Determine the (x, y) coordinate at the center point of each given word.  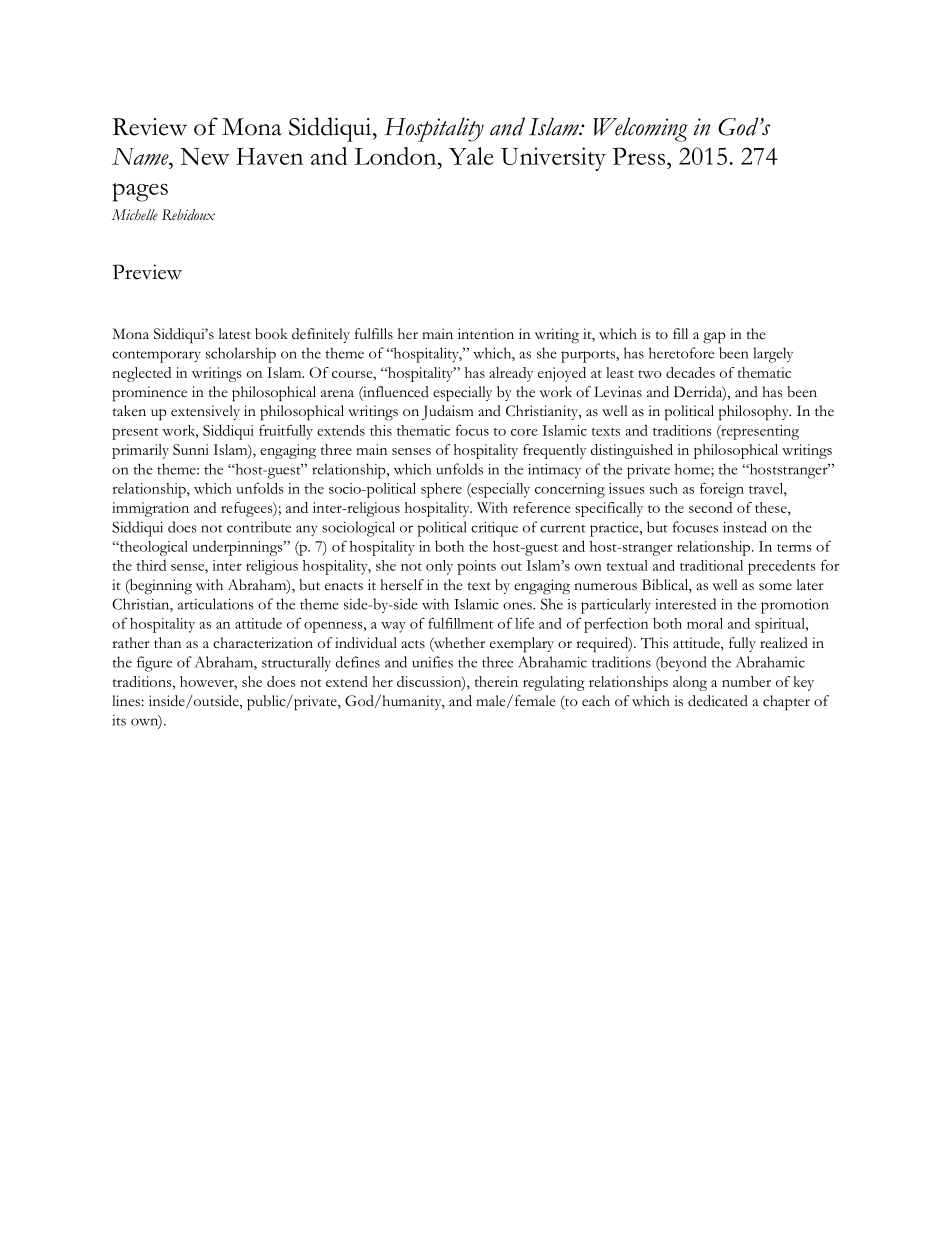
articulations (216, 604)
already (511, 374)
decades (690, 372)
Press (640, 156)
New (205, 156)
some (775, 587)
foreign (722, 490)
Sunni (191, 449)
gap (714, 338)
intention (486, 333)
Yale (471, 156)
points (476, 567)
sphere (441, 490)
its (119, 720)
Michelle (135, 215)
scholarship (241, 355)
